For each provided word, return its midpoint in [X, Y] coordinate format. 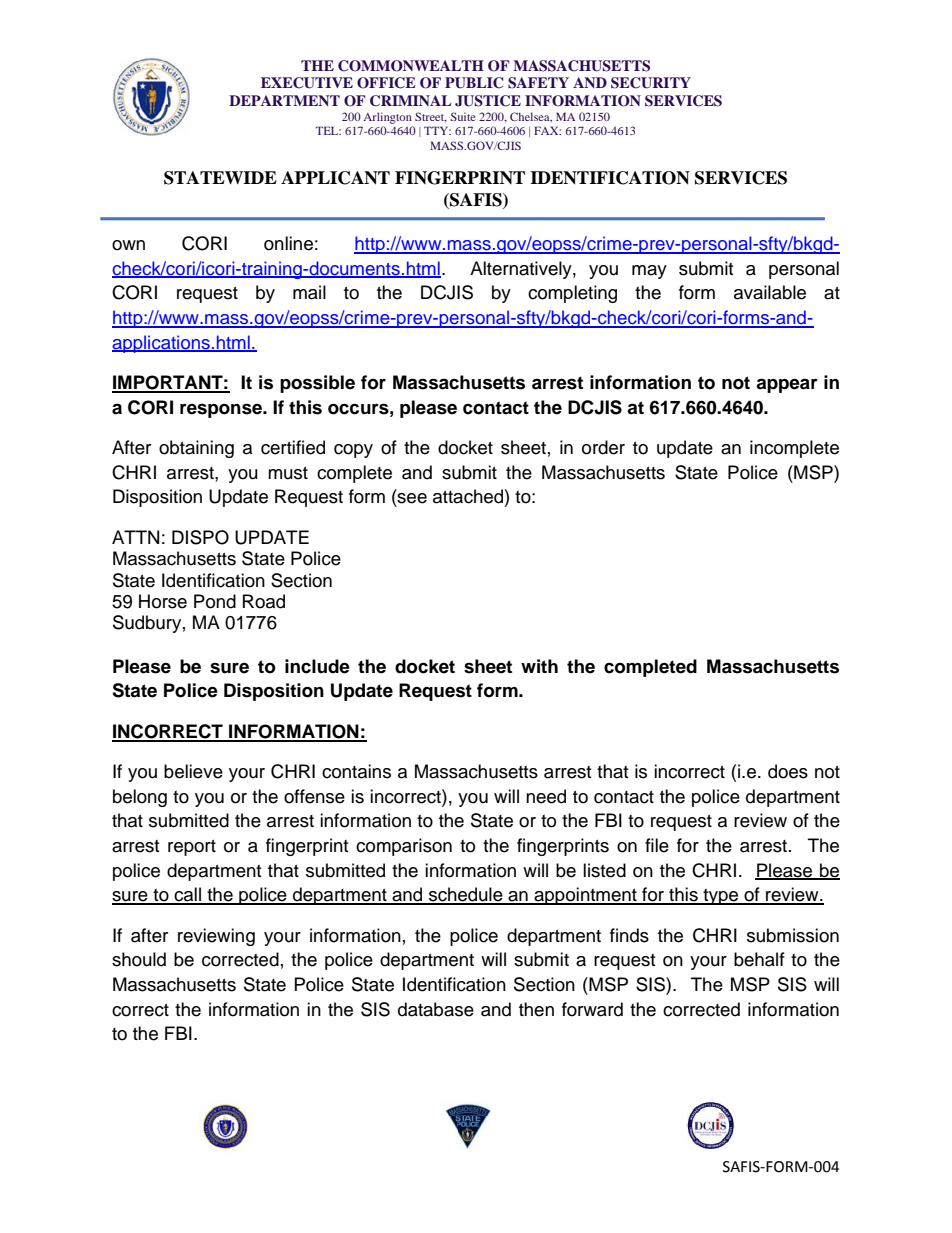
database [436, 1009]
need [546, 796]
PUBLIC [474, 83]
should [139, 959]
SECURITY [651, 83]
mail [309, 292]
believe [193, 771]
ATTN [135, 537]
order [603, 447]
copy [353, 451]
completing [572, 294]
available [770, 292]
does [788, 771]
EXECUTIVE [307, 83]
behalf [759, 959]
